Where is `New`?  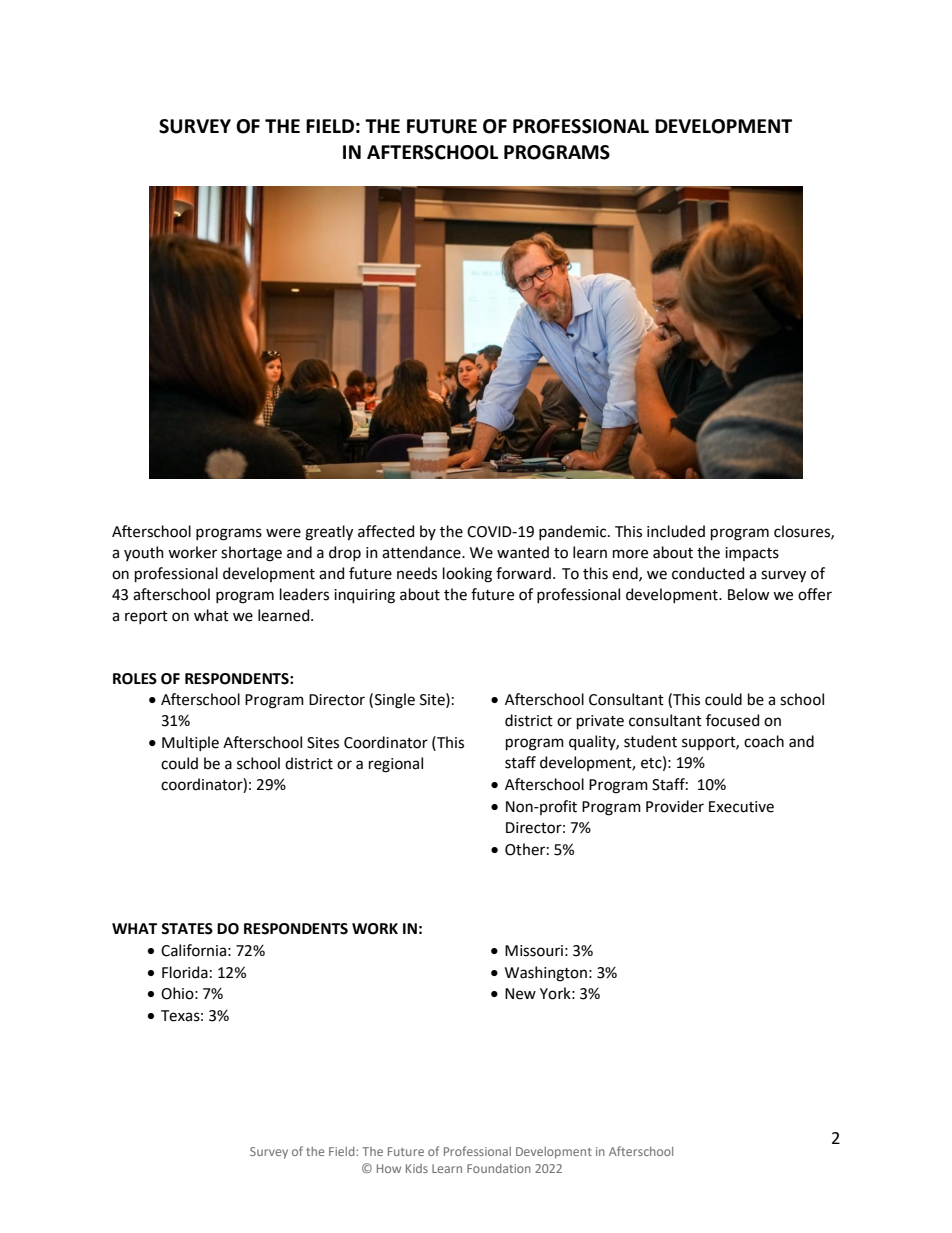 New is located at coordinates (520, 994).
